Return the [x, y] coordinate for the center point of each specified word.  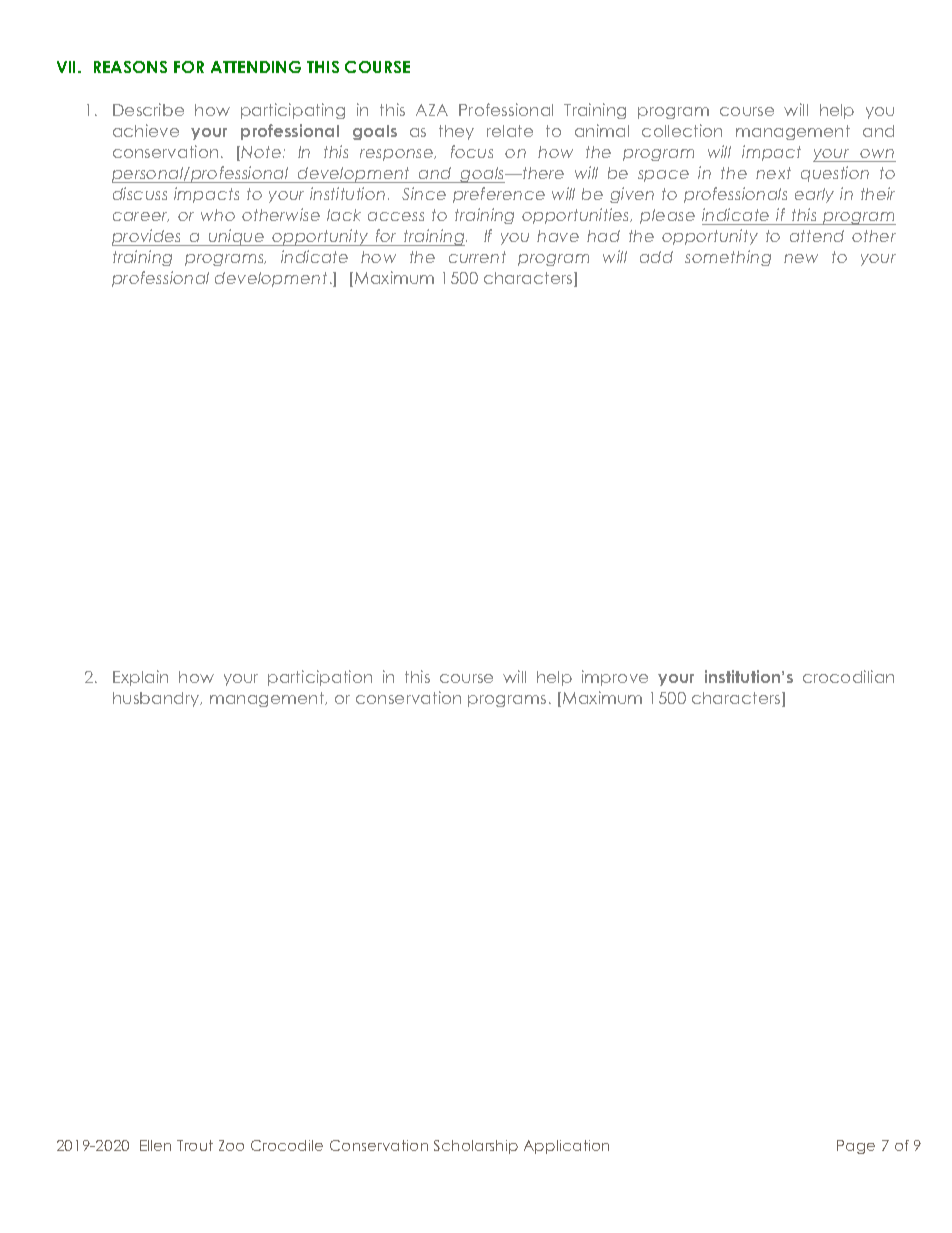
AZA [432, 110]
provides [148, 237]
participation [320, 678]
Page [856, 1147]
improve [615, 678]
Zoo [231, 1145]
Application [566, 1147]
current [477, 257]
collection [682, 130]
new [801, 258]
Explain [140, 678]
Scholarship [476, 1147]
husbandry [157, 699]
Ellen [155, 1145]
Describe [148, 109]
